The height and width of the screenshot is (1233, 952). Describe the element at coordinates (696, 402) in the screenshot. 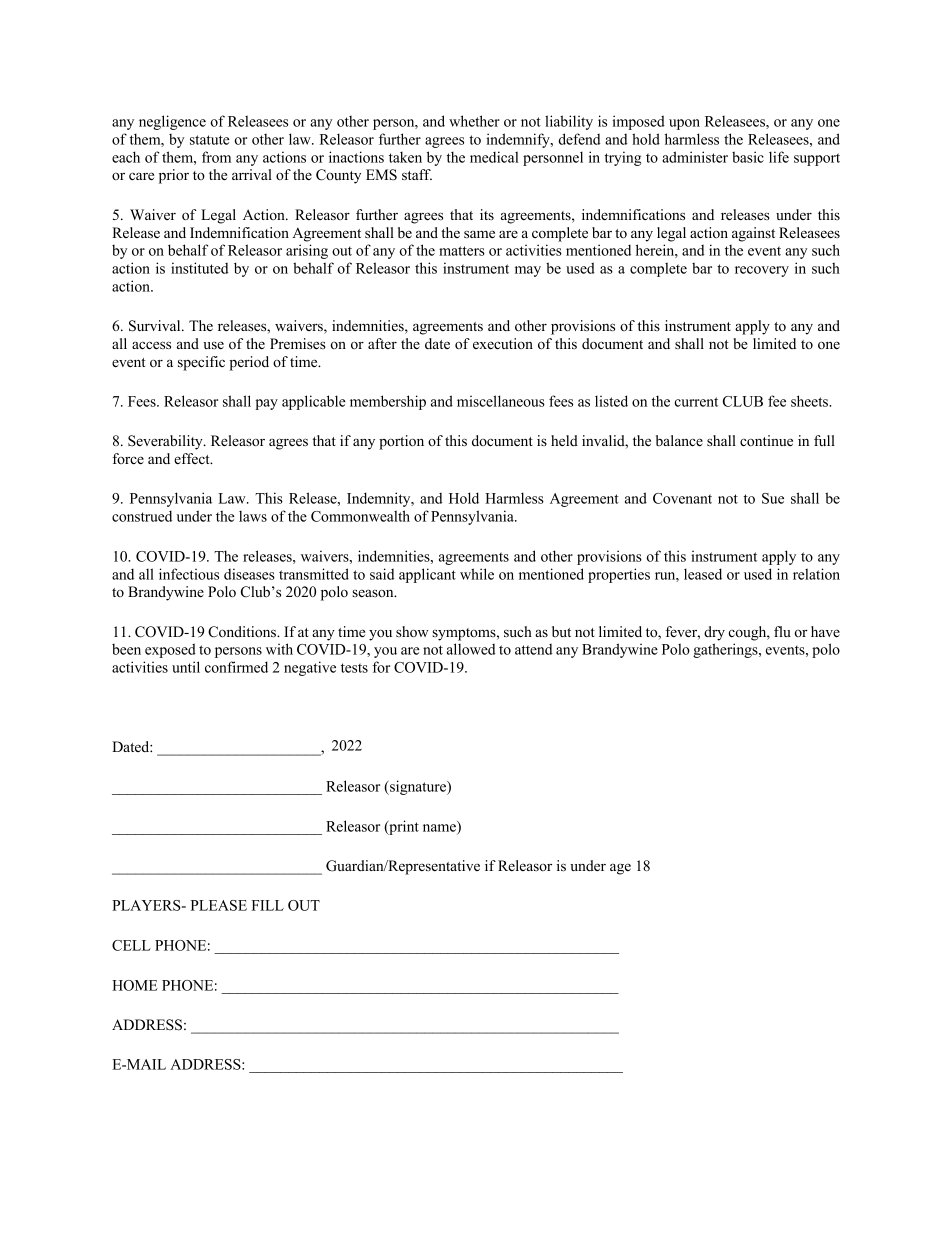

I see `current` at that location.
